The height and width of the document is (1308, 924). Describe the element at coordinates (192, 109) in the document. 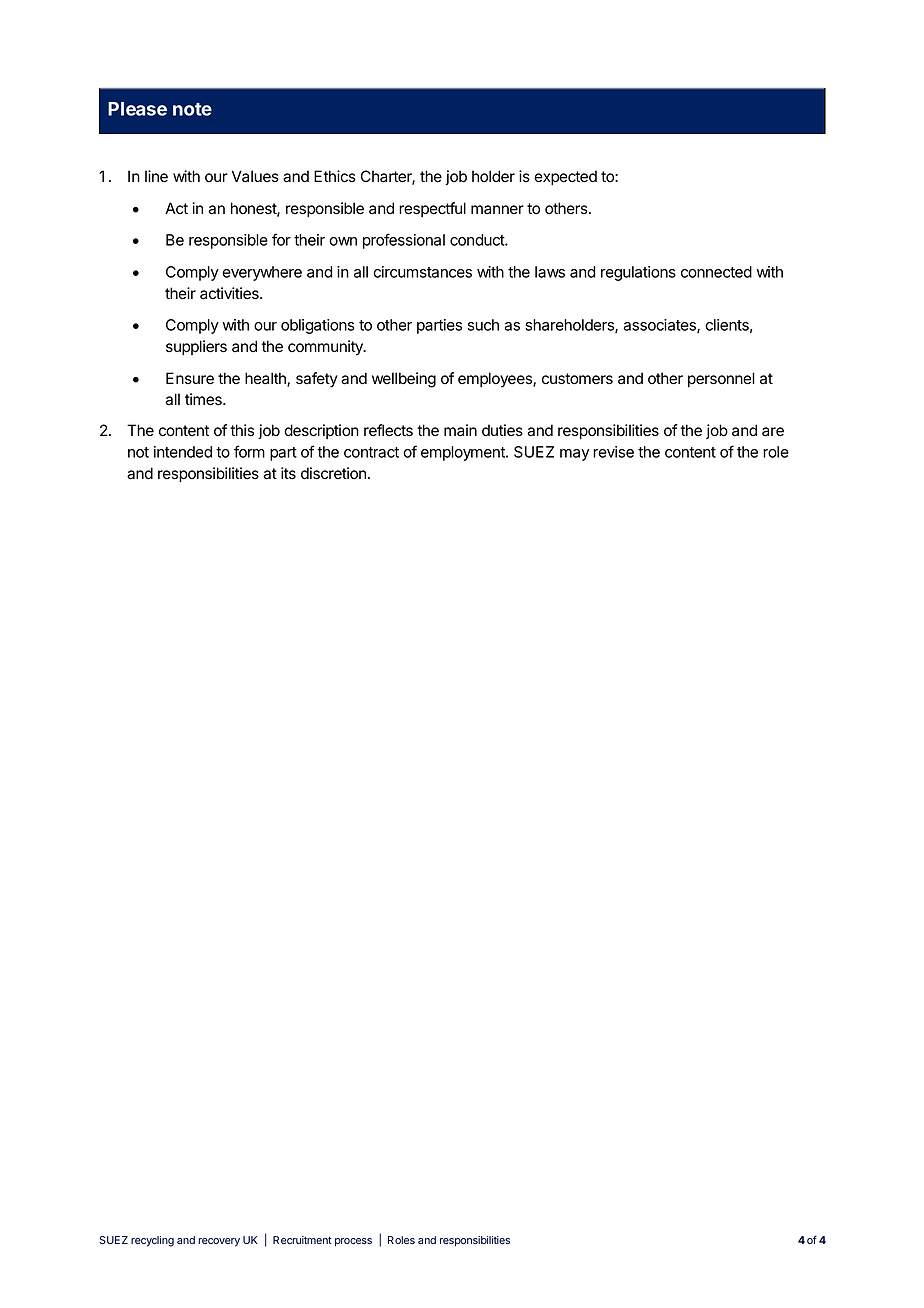

I see `note` at that location.
